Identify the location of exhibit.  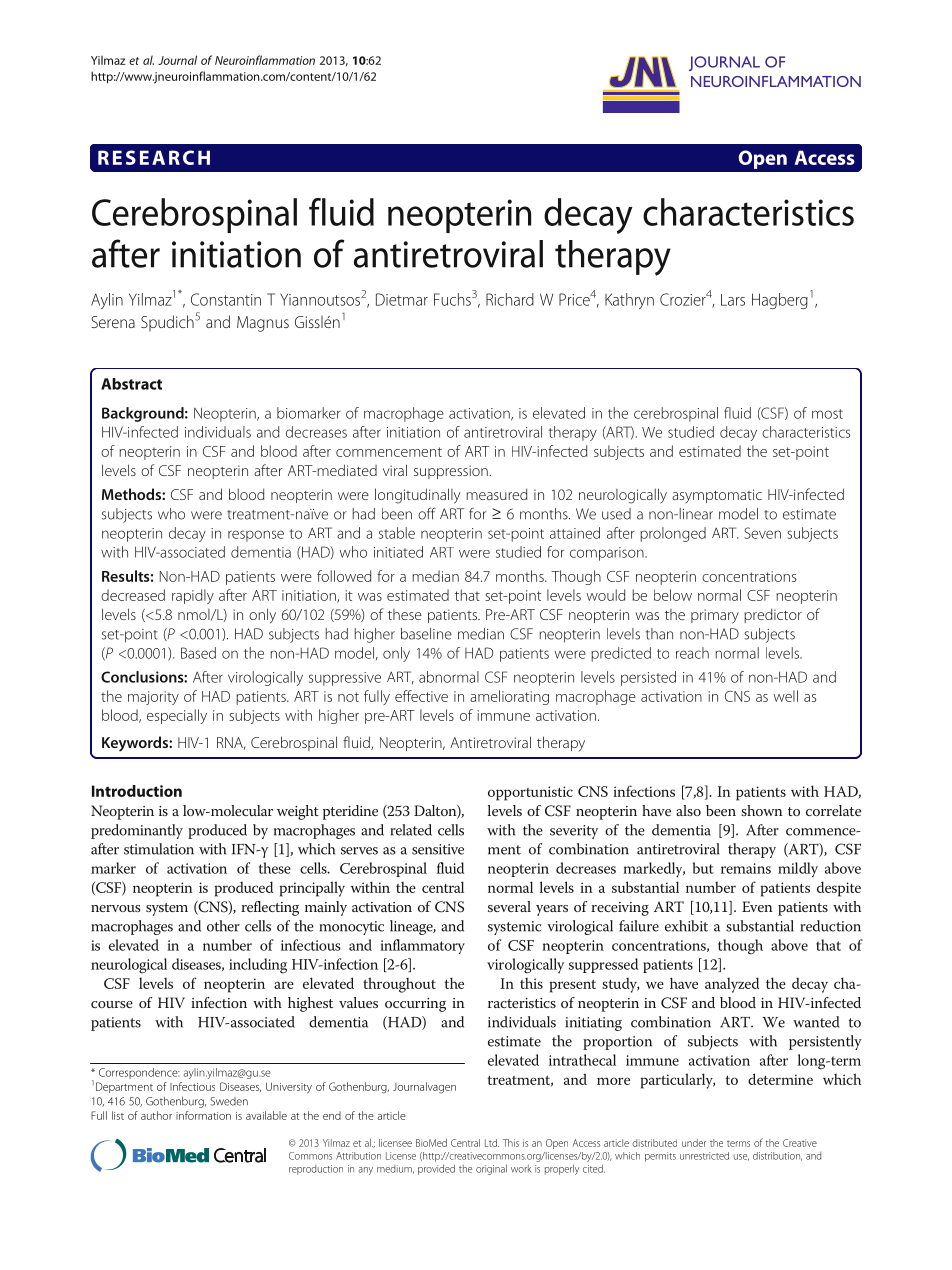
(686, 926).
